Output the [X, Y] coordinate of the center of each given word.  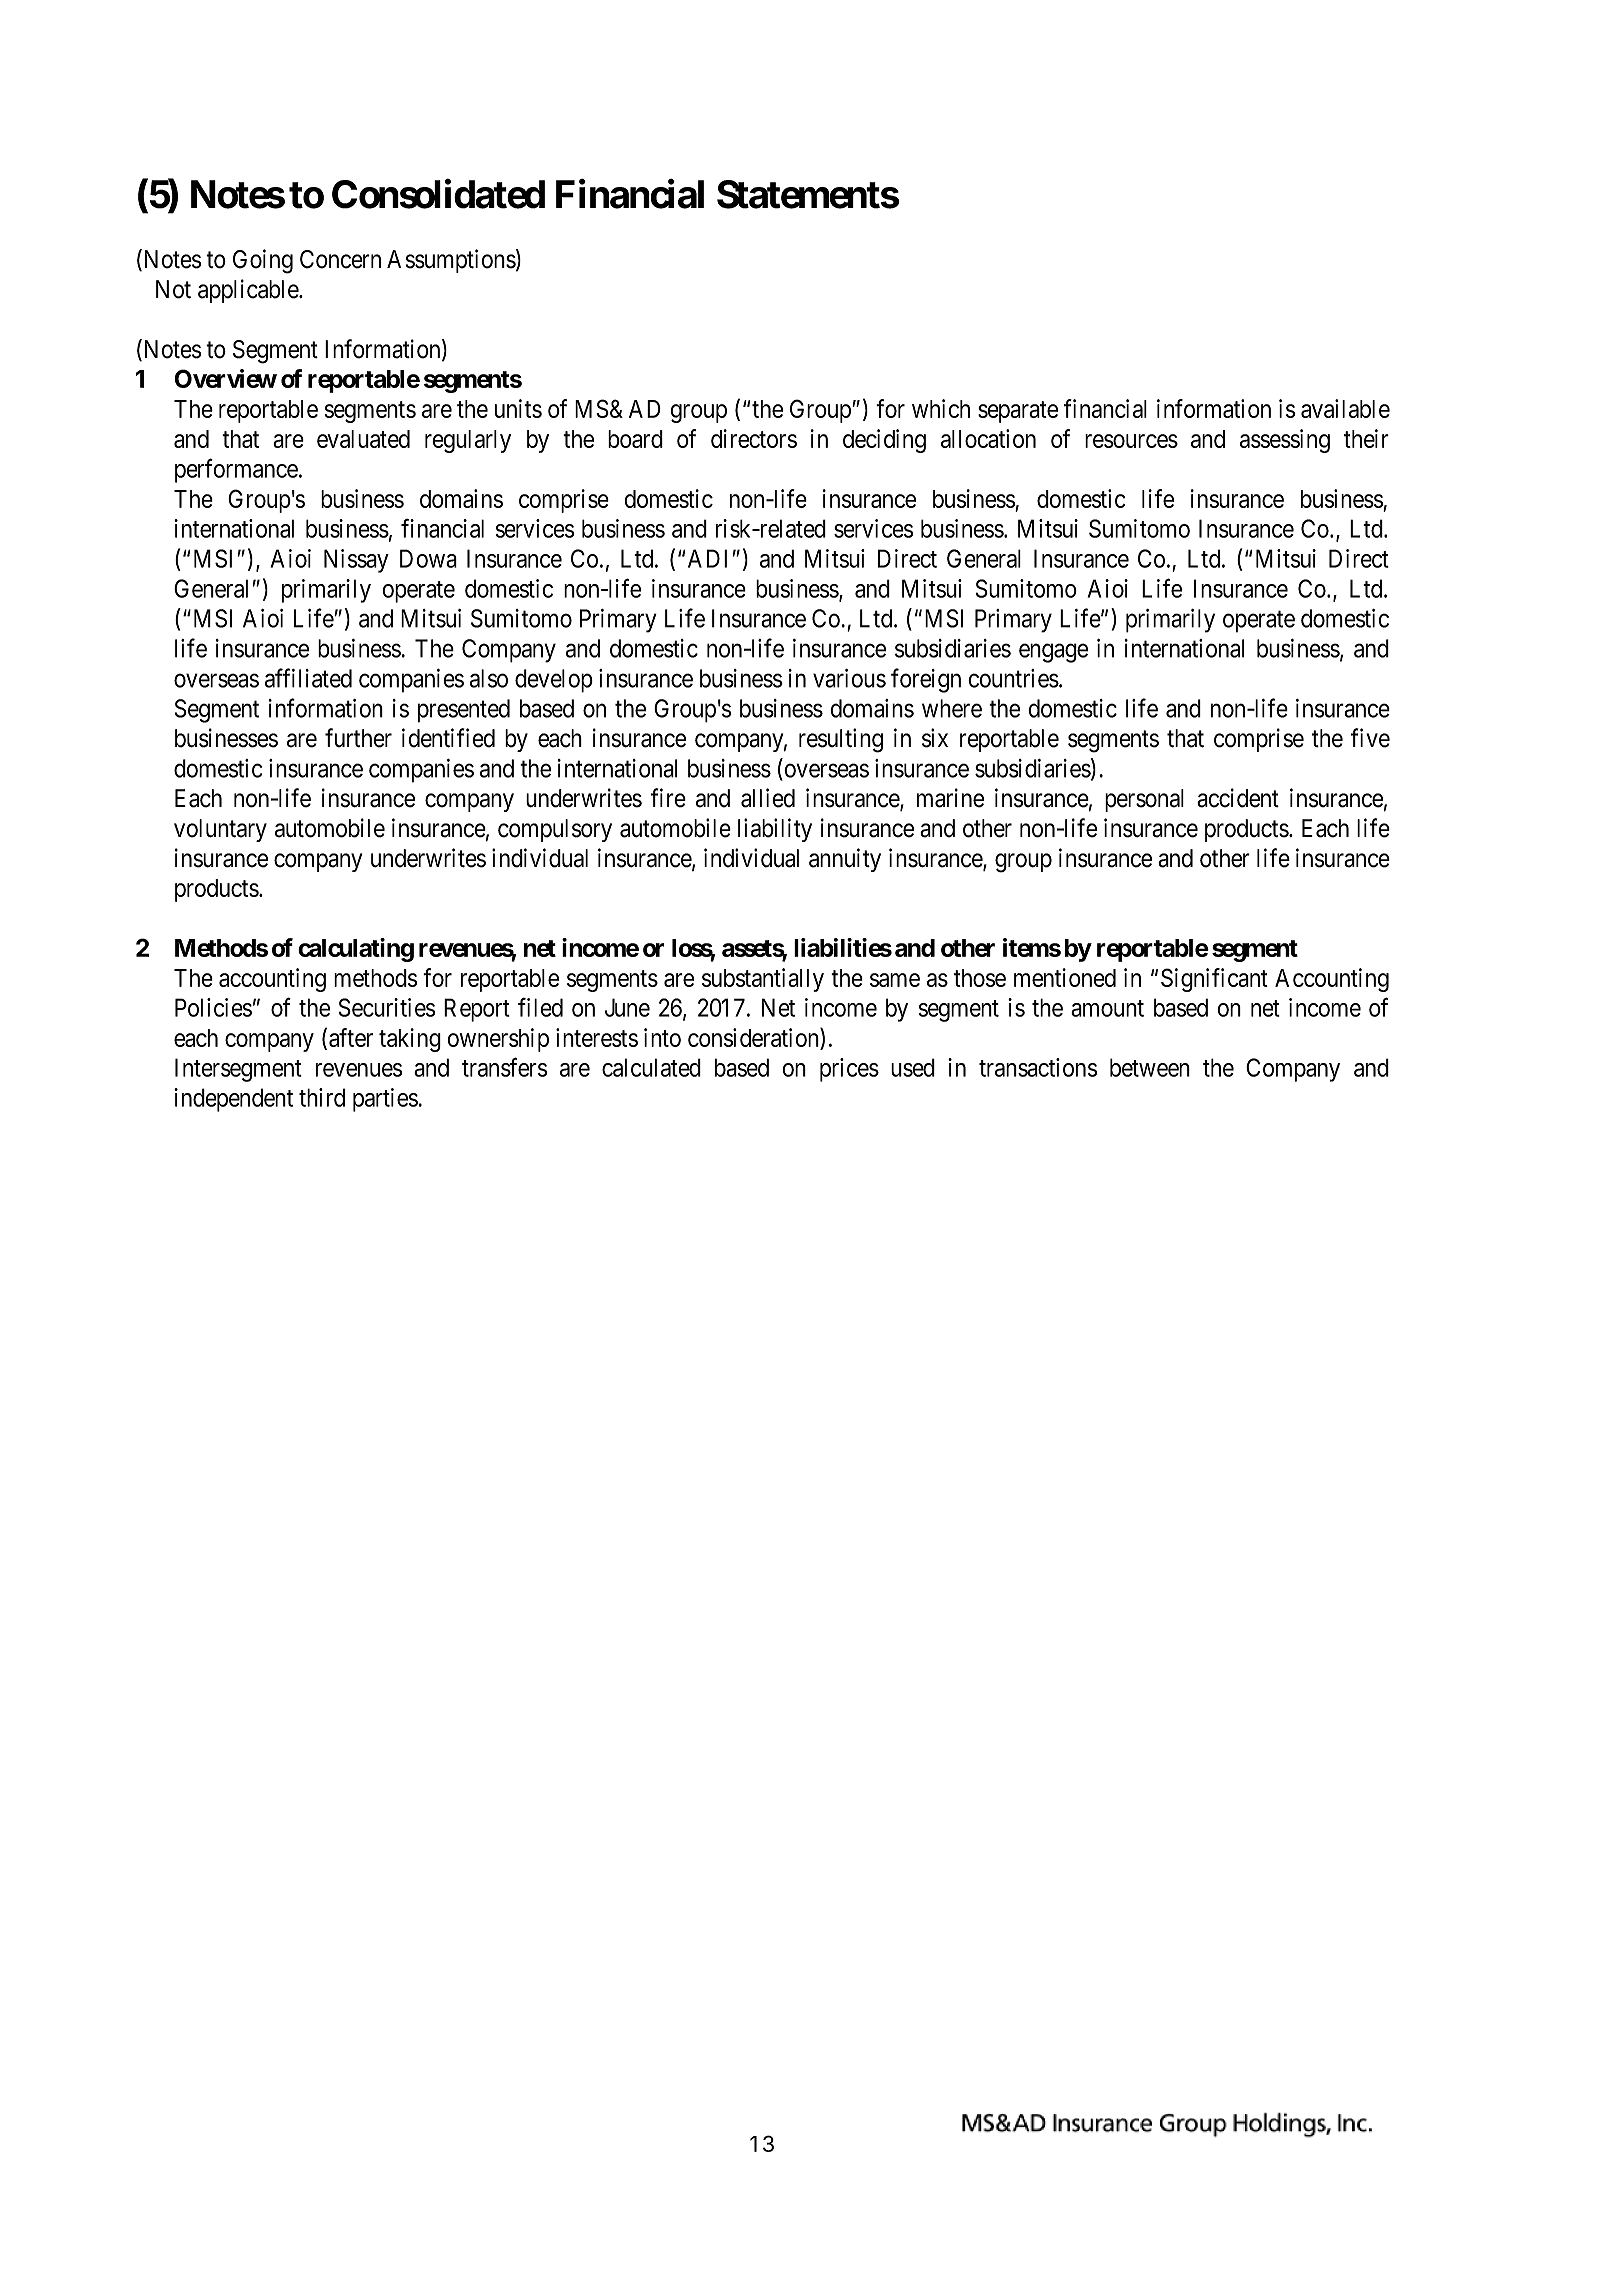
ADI [707, 558]
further [358, 738]
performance [236, 471]
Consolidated [438, 194]
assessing [1285, 441]
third [322, 1097]
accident [1238, 798]
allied [768, 798]
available [1345, 408]
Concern [340, 259]
